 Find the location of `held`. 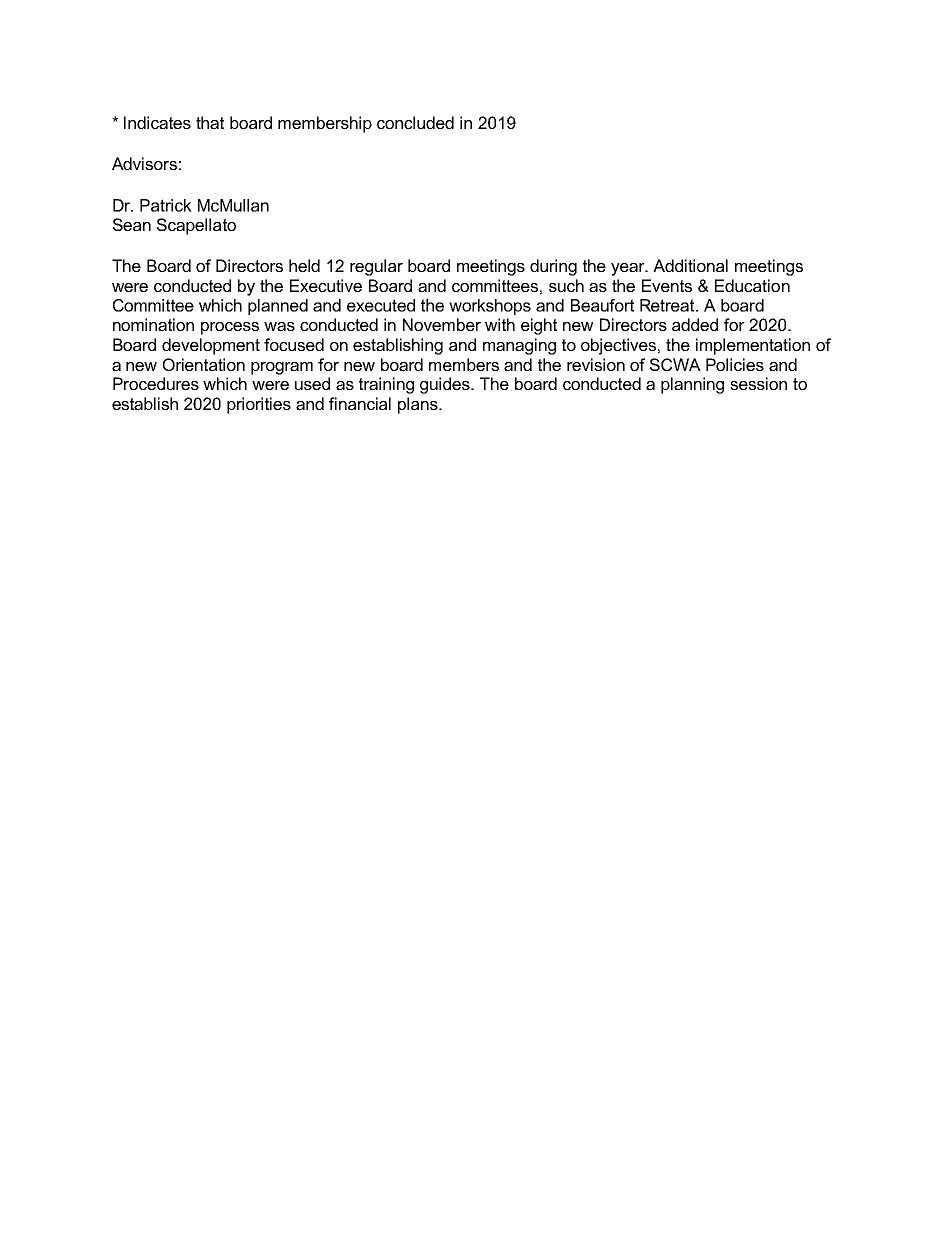

held is located at coordinates (304, 265).
